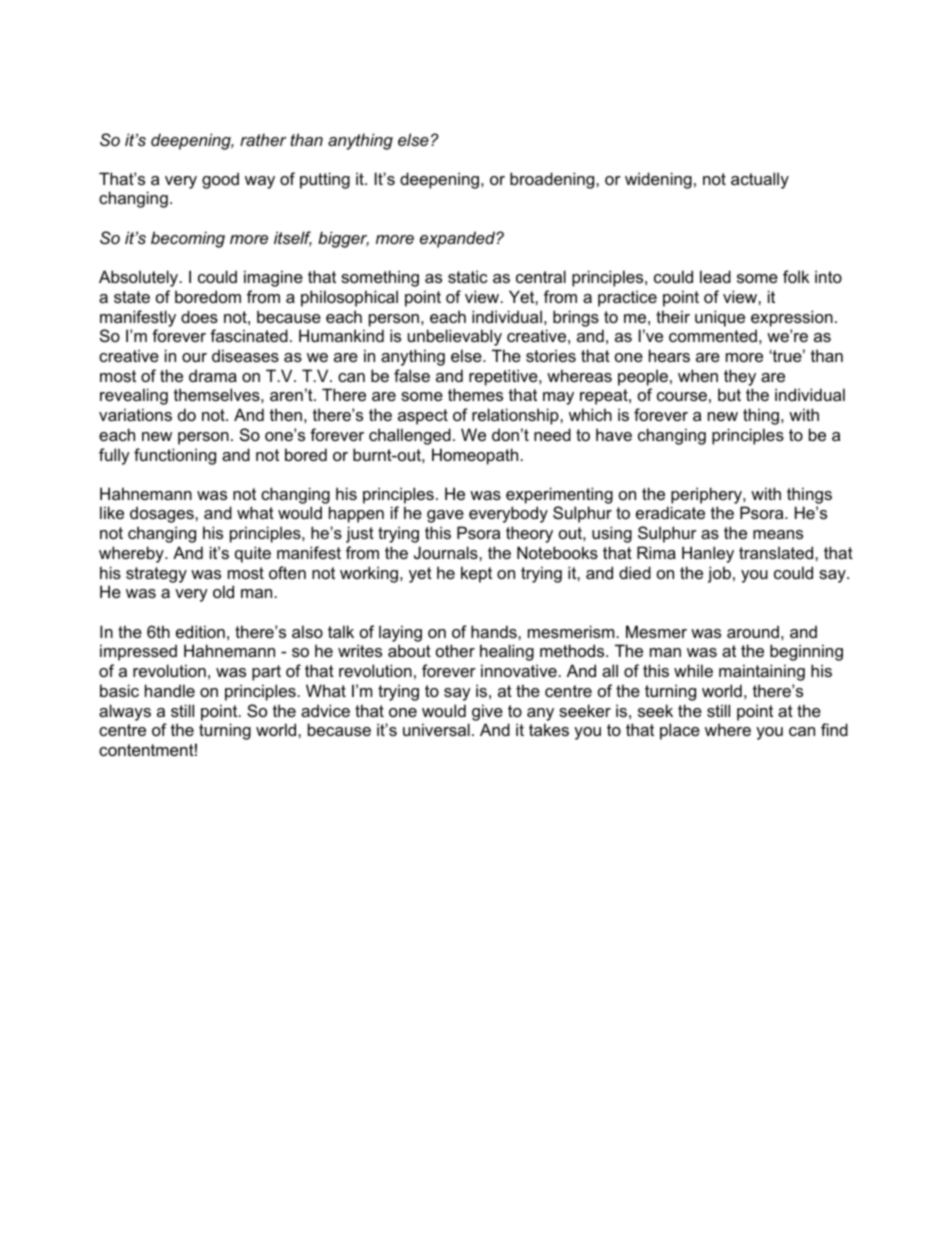 The height and width of the screenshot is (1233, 952). I want to click on give, so click(487, 712).
